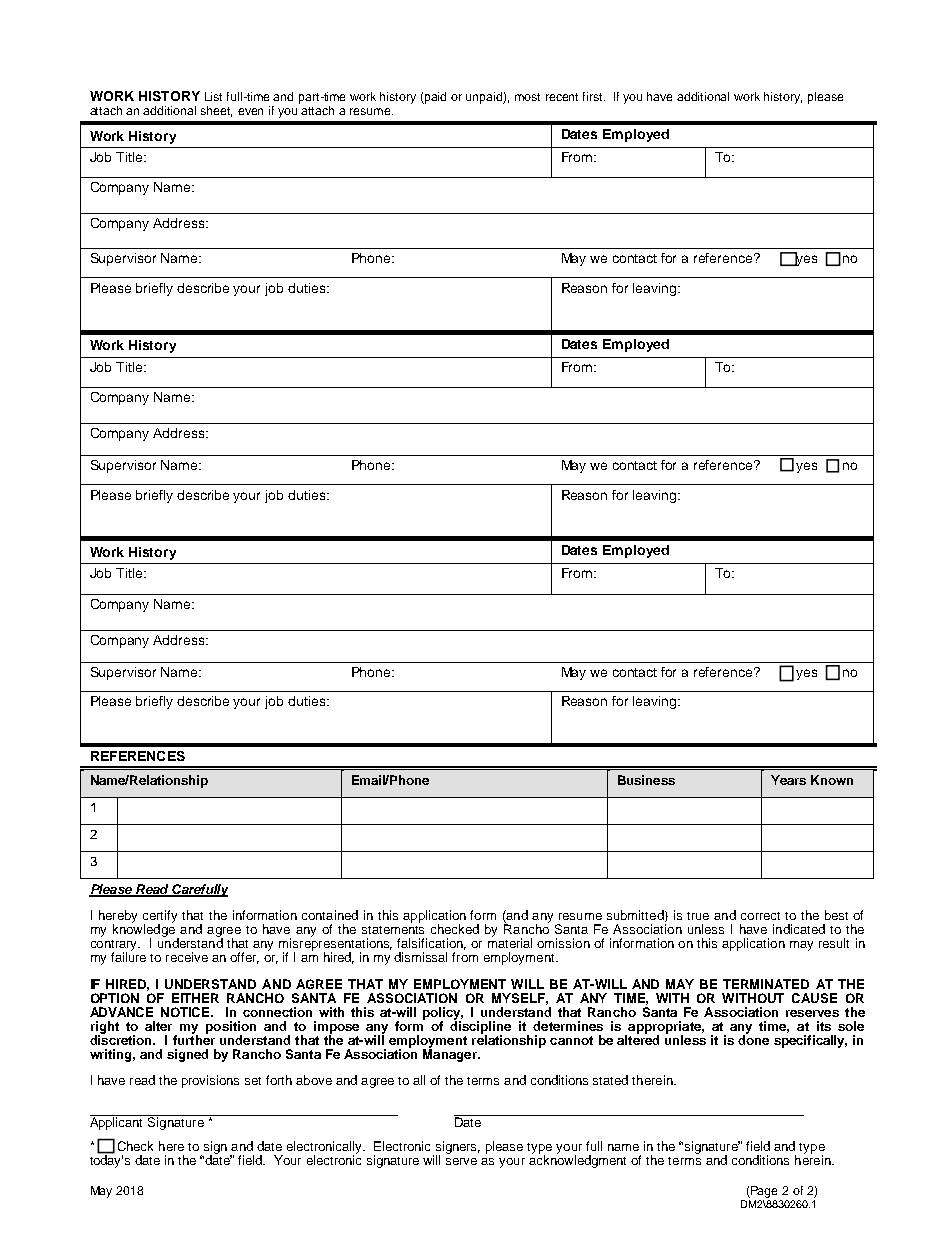  Describe the element at coordinates (160, 917) in the screenshot. I see `certify` at that location.
